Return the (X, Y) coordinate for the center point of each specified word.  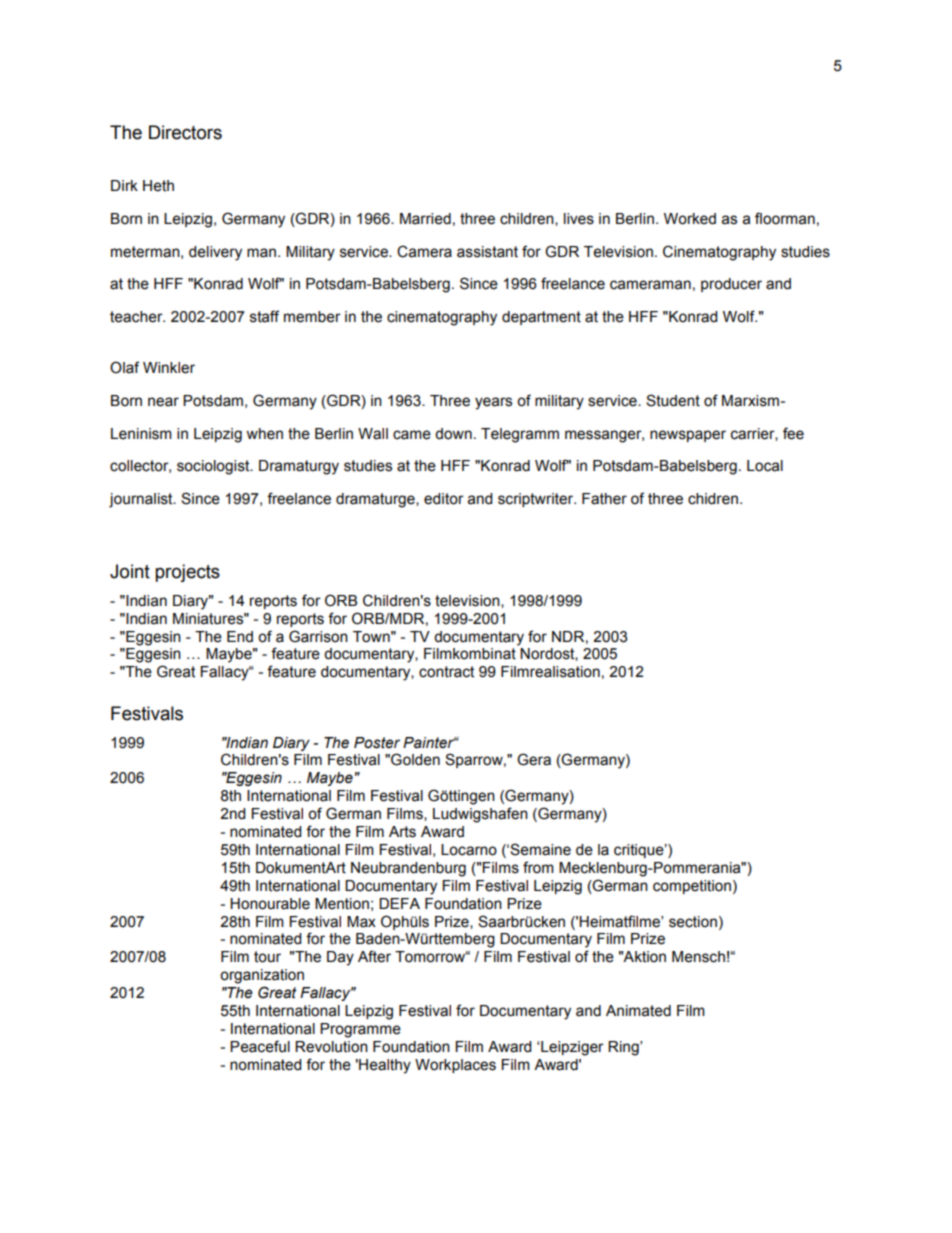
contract (446, 672)
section (693, 922)
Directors (185, 132)
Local (765, 466)
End (240, 637)
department (541, 318)
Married (425, 219)
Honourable (270, 904)
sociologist (214, 467)
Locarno (469, 850)
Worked (690, 219)
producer (731, 285)
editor (444, 499)
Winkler (169, 368)
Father (604, 499)
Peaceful (260, 1046)
